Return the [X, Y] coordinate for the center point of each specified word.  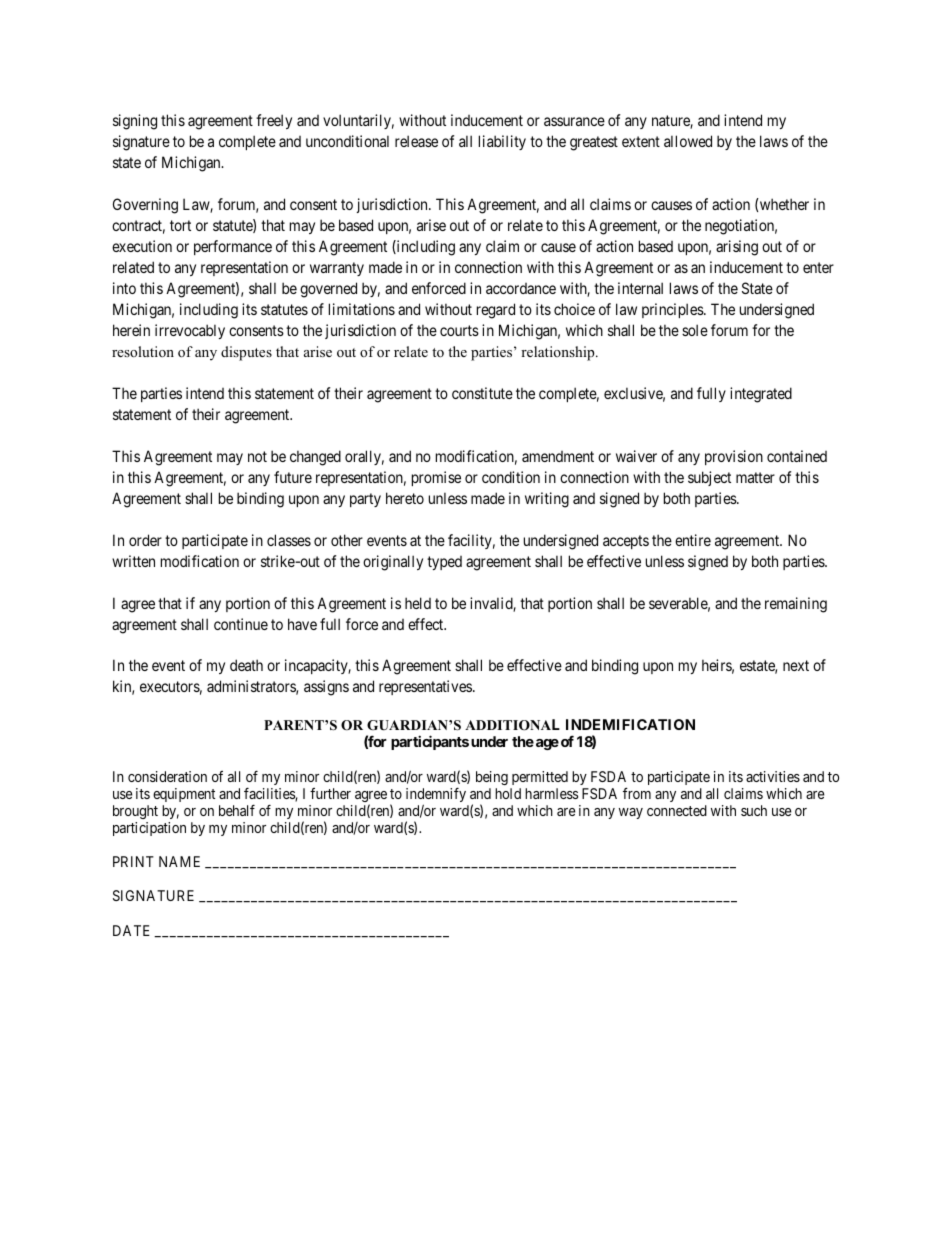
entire [693, 540]
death [246, 665]
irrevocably [190, 331]
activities [773, 776]
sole [695, 330]
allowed [688, 141]
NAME [179, 861]
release [416, 141]
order [145, 540]
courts [459, 330]
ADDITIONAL [512, 725]
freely [274, 121]
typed [444, 563]
